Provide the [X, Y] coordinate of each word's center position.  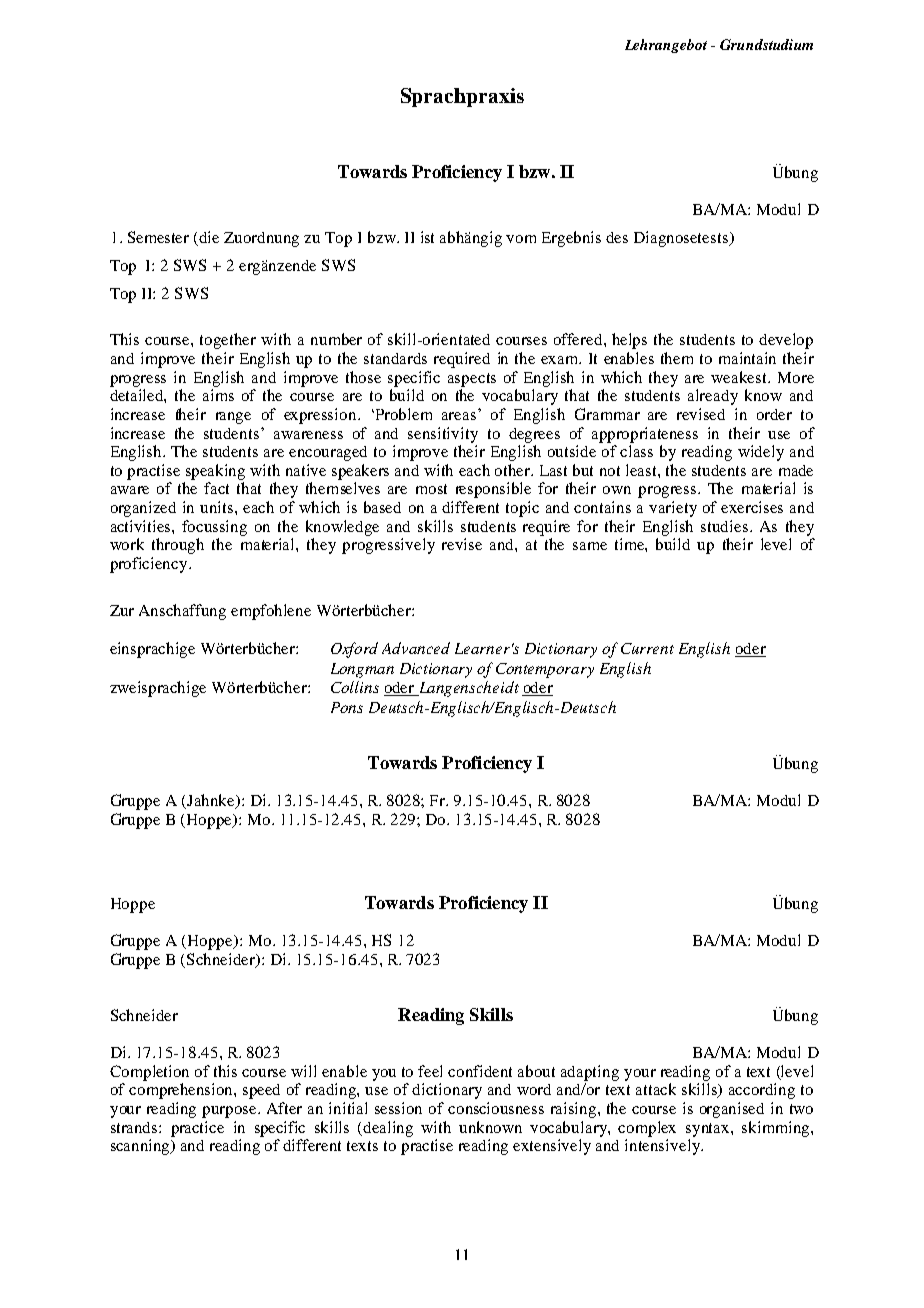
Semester [158, 237]
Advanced [416, 648]
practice [197, 1129]
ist [427, 237]
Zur [122, 610]
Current [647, 648]
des [617, 237]
